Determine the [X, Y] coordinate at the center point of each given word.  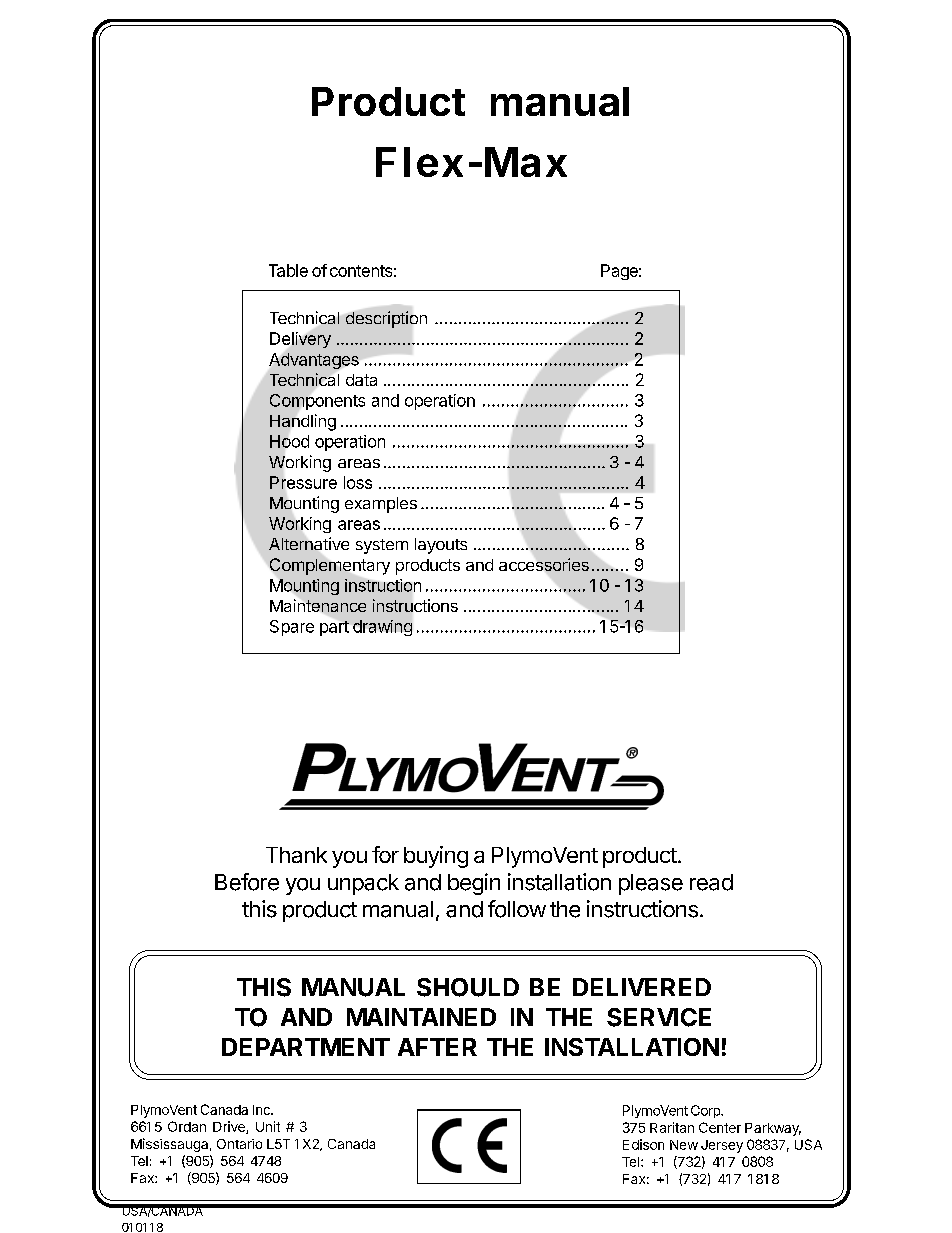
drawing [382, 628]
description [386, 319]
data [361, 380]
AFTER [437, 1047]
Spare [292, 628]
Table [288, 270]
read [711, 882]
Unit [268, 1126]
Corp [706, 1111]
